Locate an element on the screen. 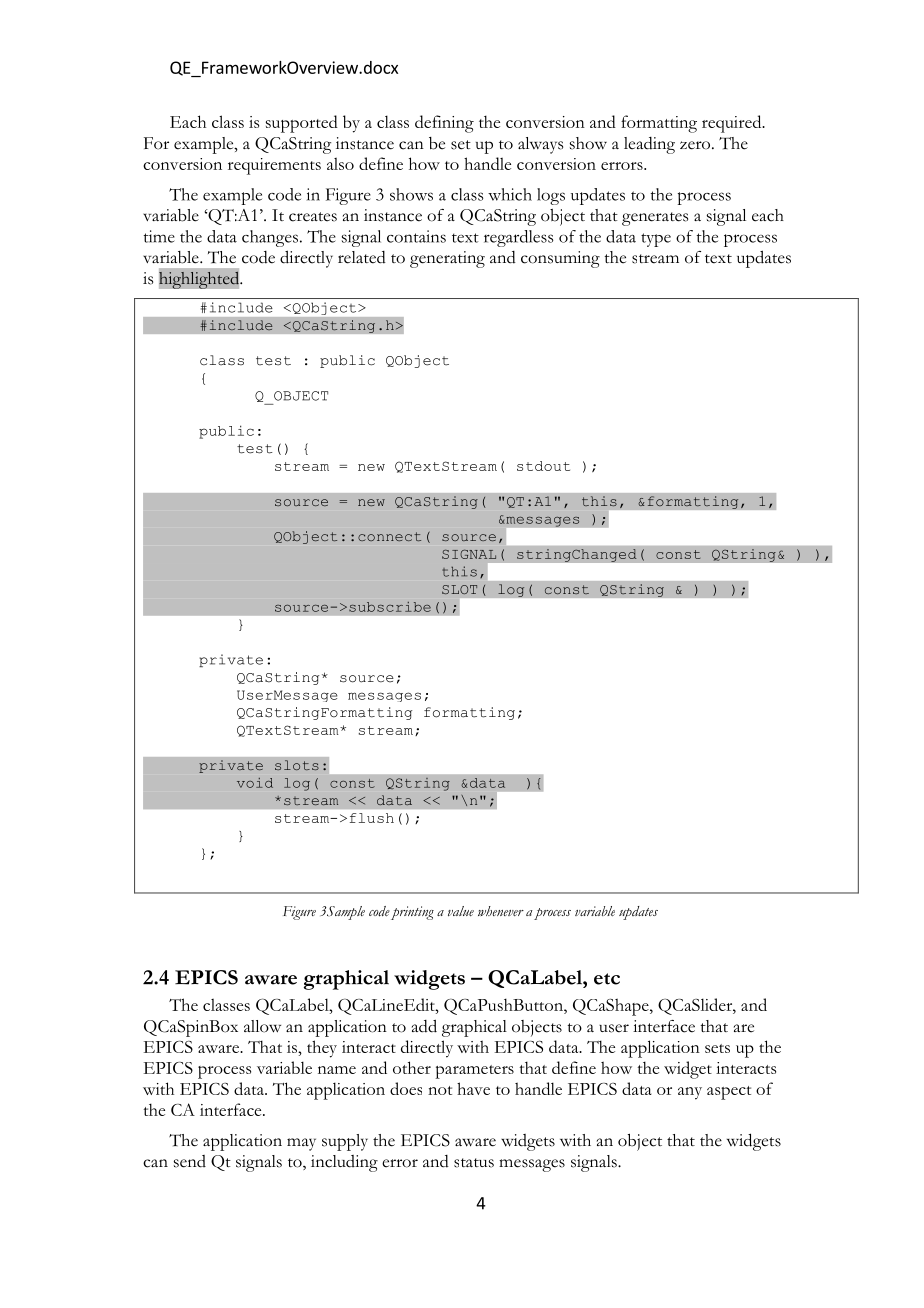  status is located at coordinates (474, 1163).
